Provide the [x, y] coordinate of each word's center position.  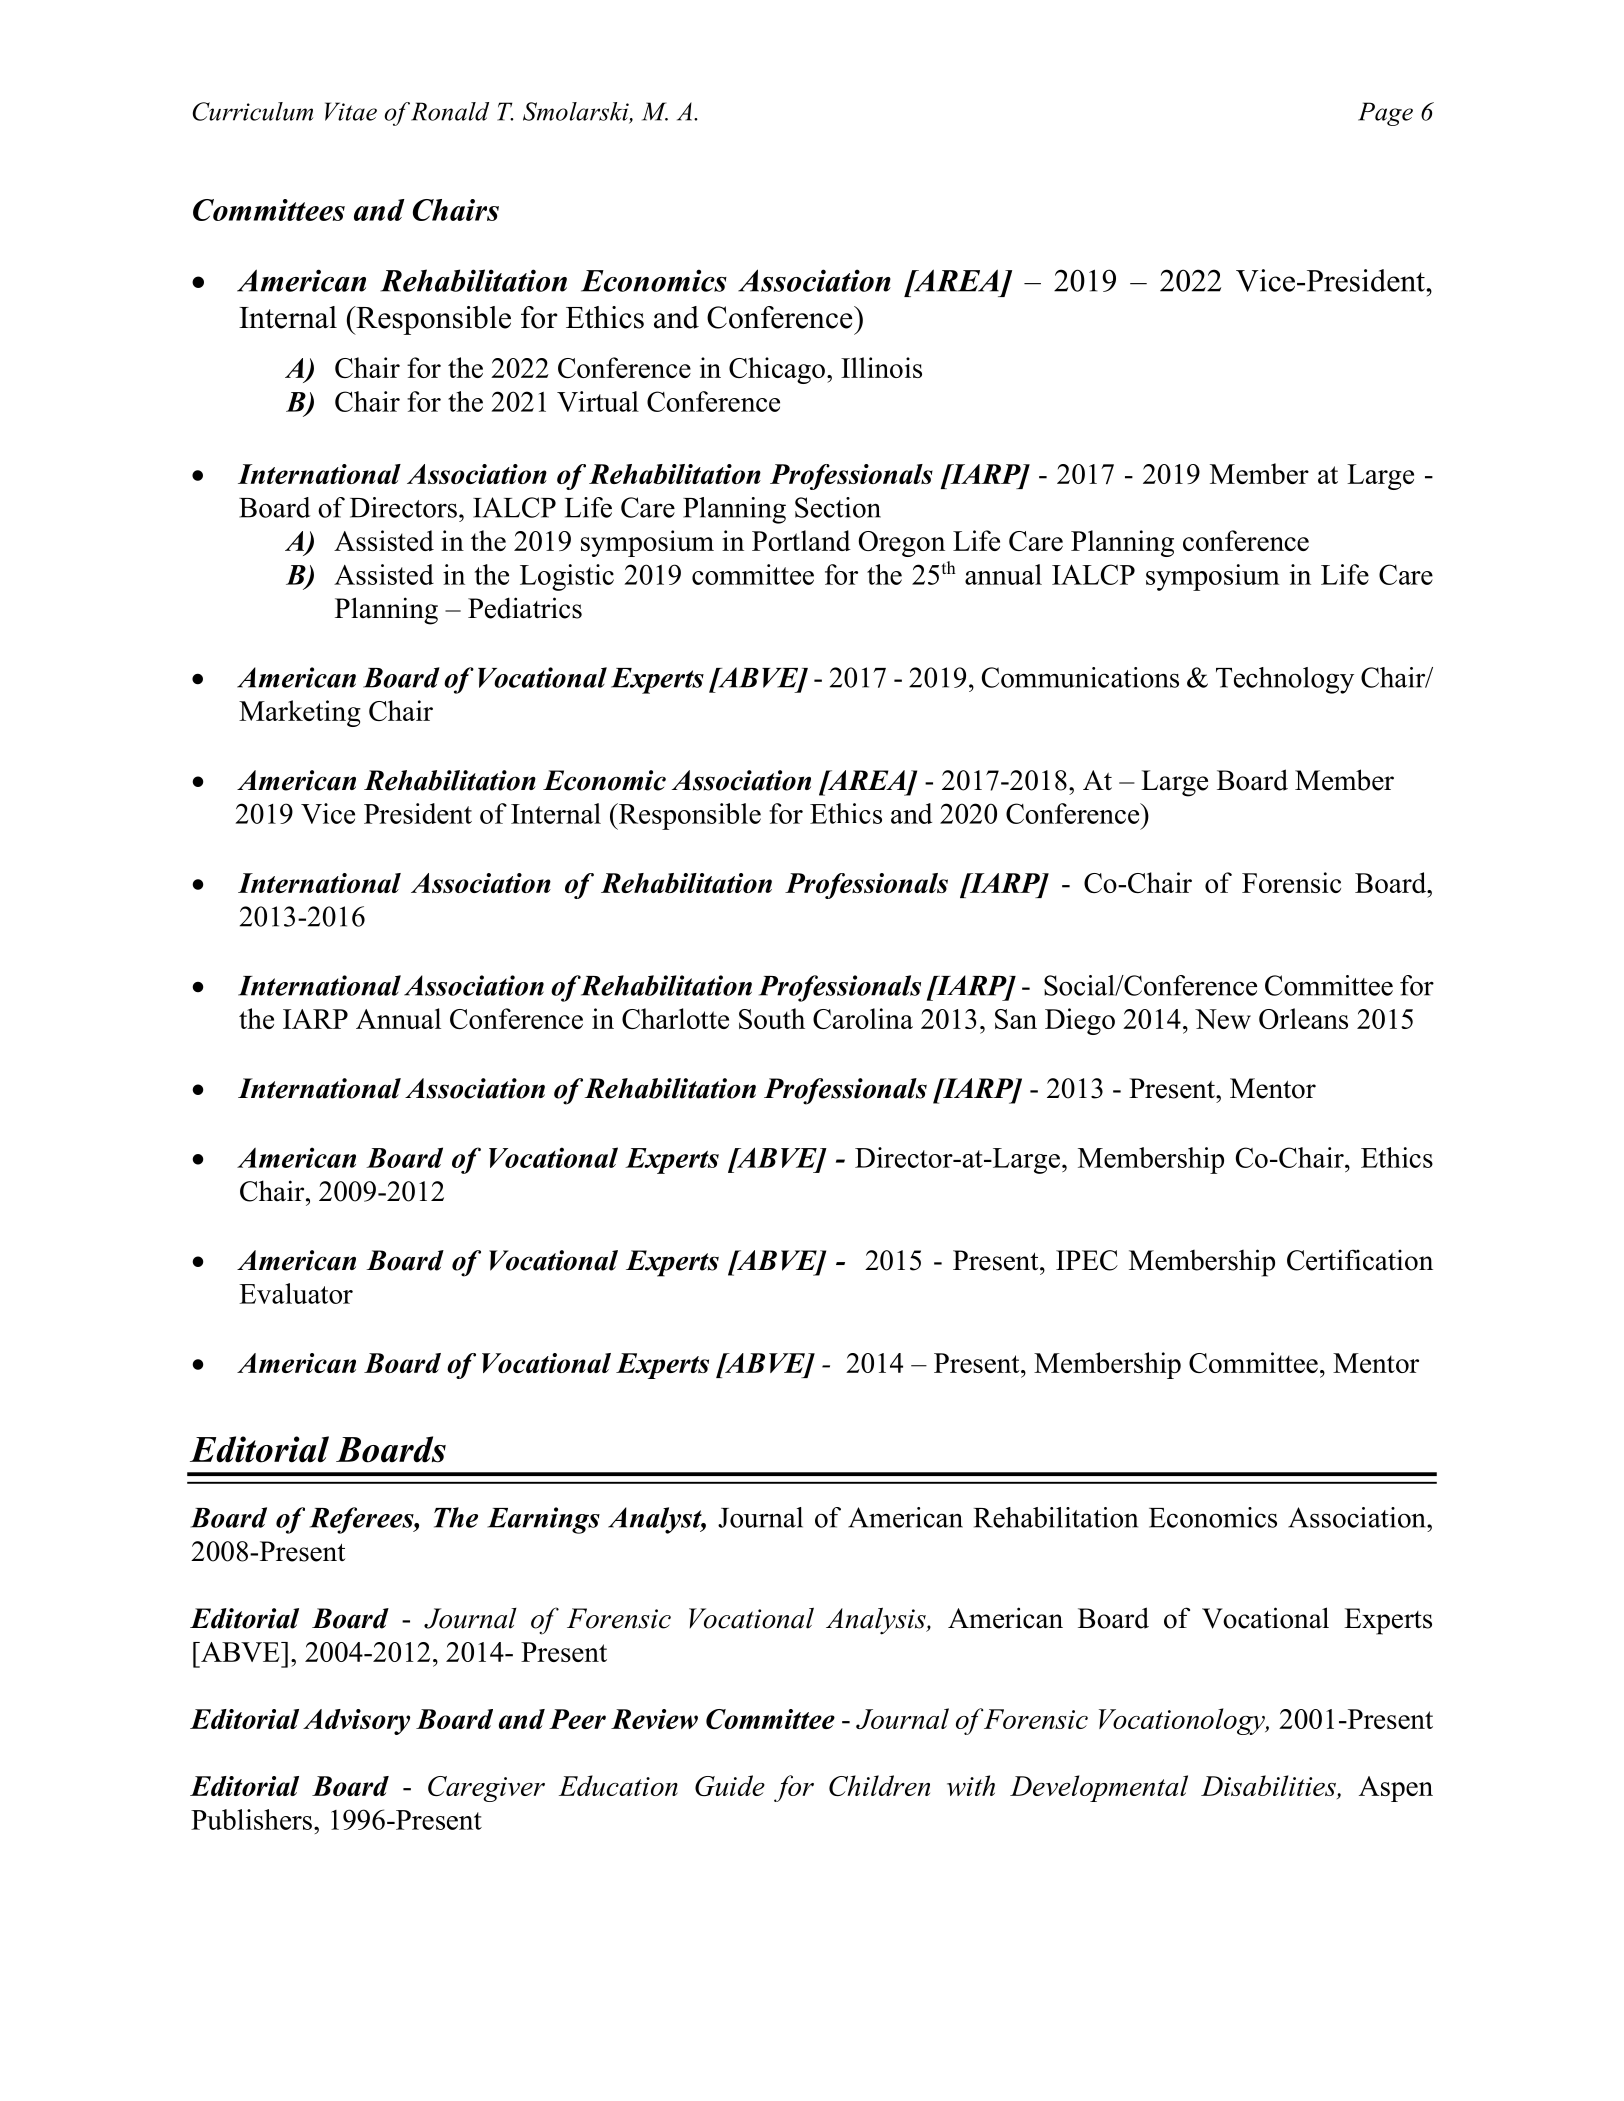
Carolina [863, 1018]
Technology [1285, 680]
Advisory [356, 1722]
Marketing [300, 713]
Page [1385, 114]
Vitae [351, 111]
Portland [801, 540]
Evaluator [296, 1293]
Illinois [881, 367]
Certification [1360, 1260]
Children [879, 1785]
